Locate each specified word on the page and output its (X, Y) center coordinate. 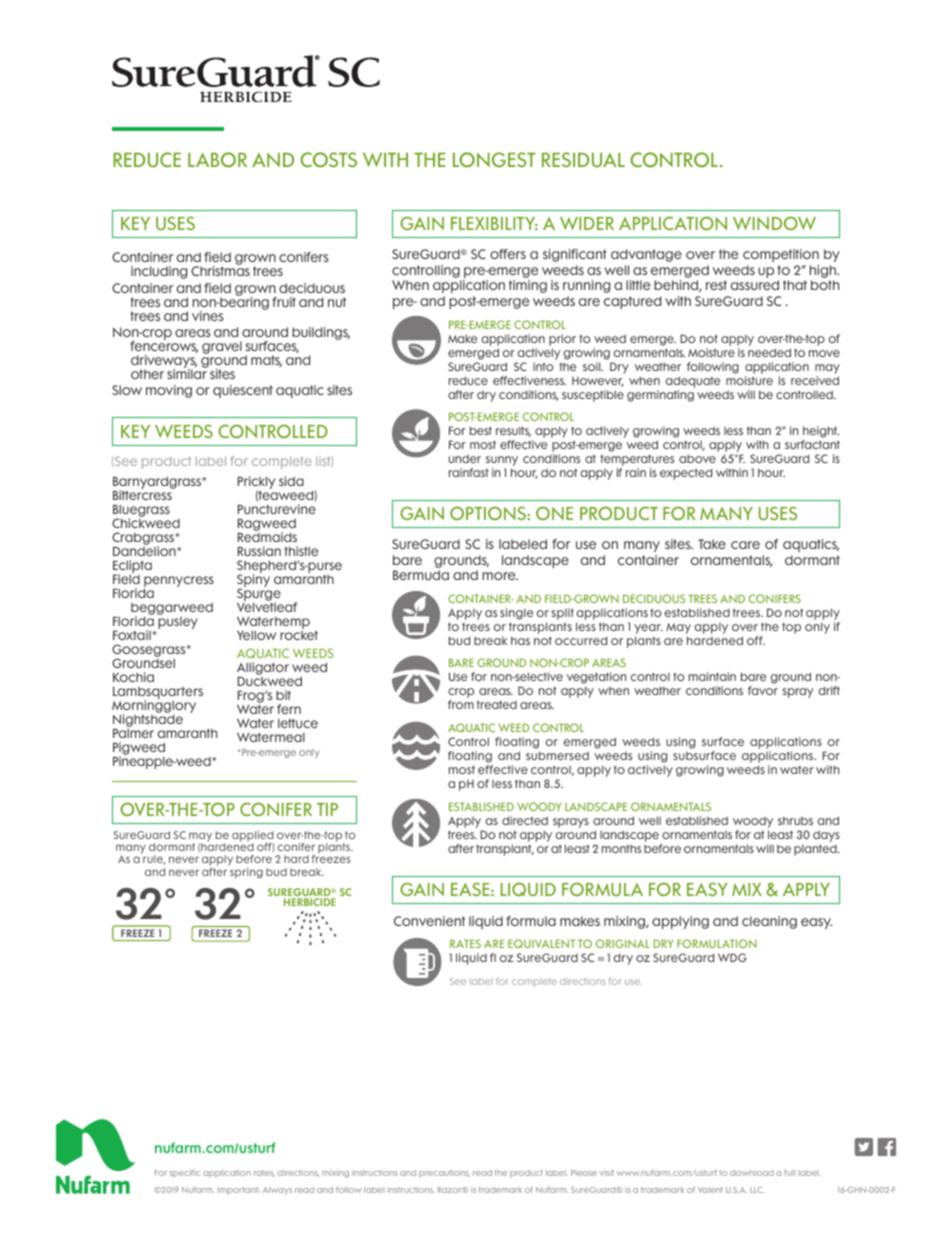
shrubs (795, 820)
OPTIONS (489, 513)
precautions (444, 1174)
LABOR (217, 160)
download (752, 1173)
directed (525, 820)
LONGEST (494, 159)
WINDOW (774, 223)
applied (253, 837)
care (745, 545)
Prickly (256, 484)
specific (185, 1173)
